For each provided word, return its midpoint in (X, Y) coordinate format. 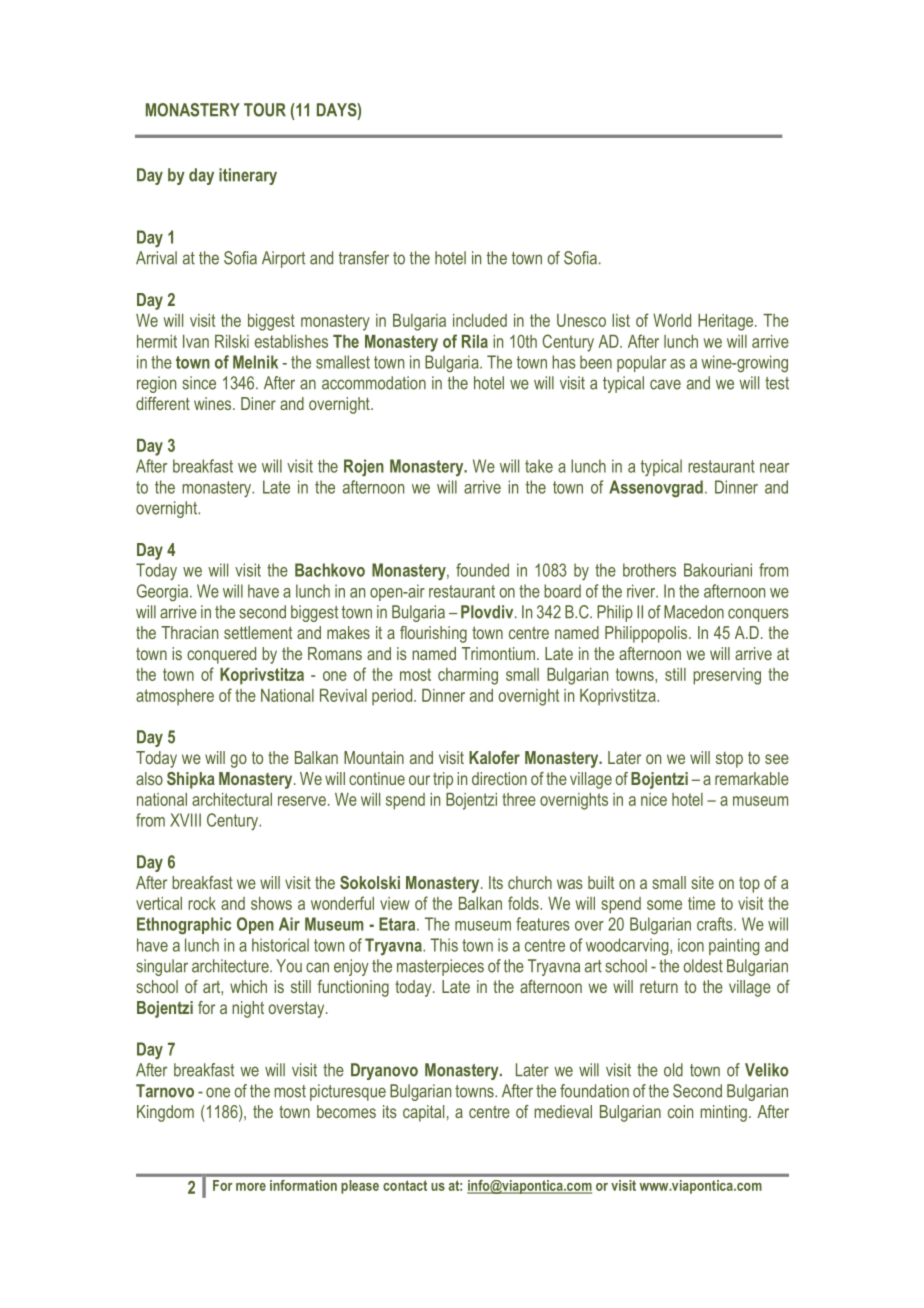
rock (202, 903)
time (701, 903)
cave (665, 384)
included (480, 320)
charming (468, 676)
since (199, 383)
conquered (221, 655)
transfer (364, 258)
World (672, 320)
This (444, 945)
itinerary (248, 176)
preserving (727, 676)
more (251, 1187)
